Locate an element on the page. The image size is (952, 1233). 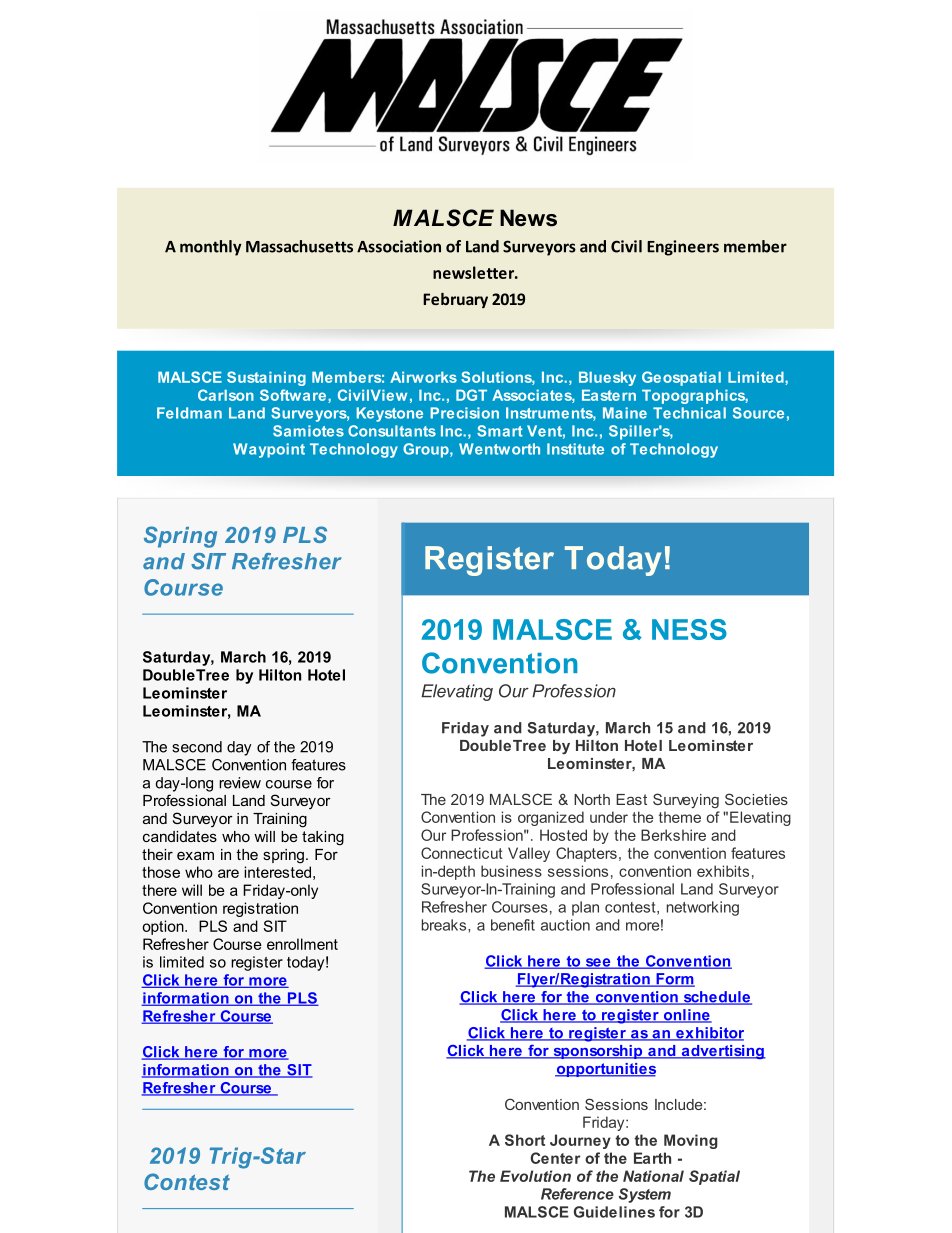
Technical is located at coordinates (689, 413).
